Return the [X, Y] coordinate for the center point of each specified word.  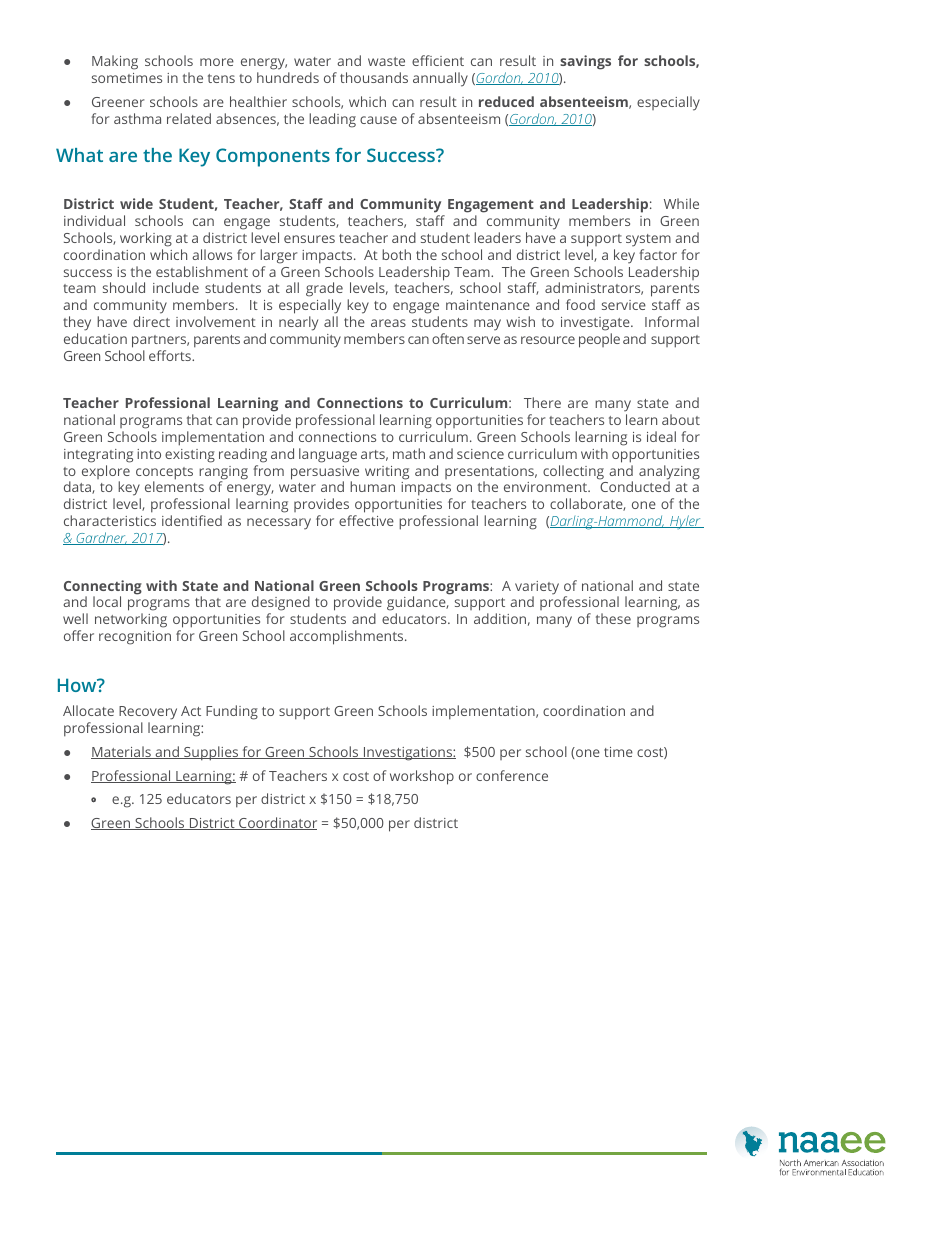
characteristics [110, 520]
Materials [122, 752]
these [613, 618]
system [648, 240]
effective [366, 520]
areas [388, 323]
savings [585, 62]
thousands [374, 77]
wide [136, 203]
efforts [171, 355]
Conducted [635, 486]
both [396, 254]
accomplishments [348, 637]
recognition [135, 638]
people [599, 340]
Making [115, 62]
